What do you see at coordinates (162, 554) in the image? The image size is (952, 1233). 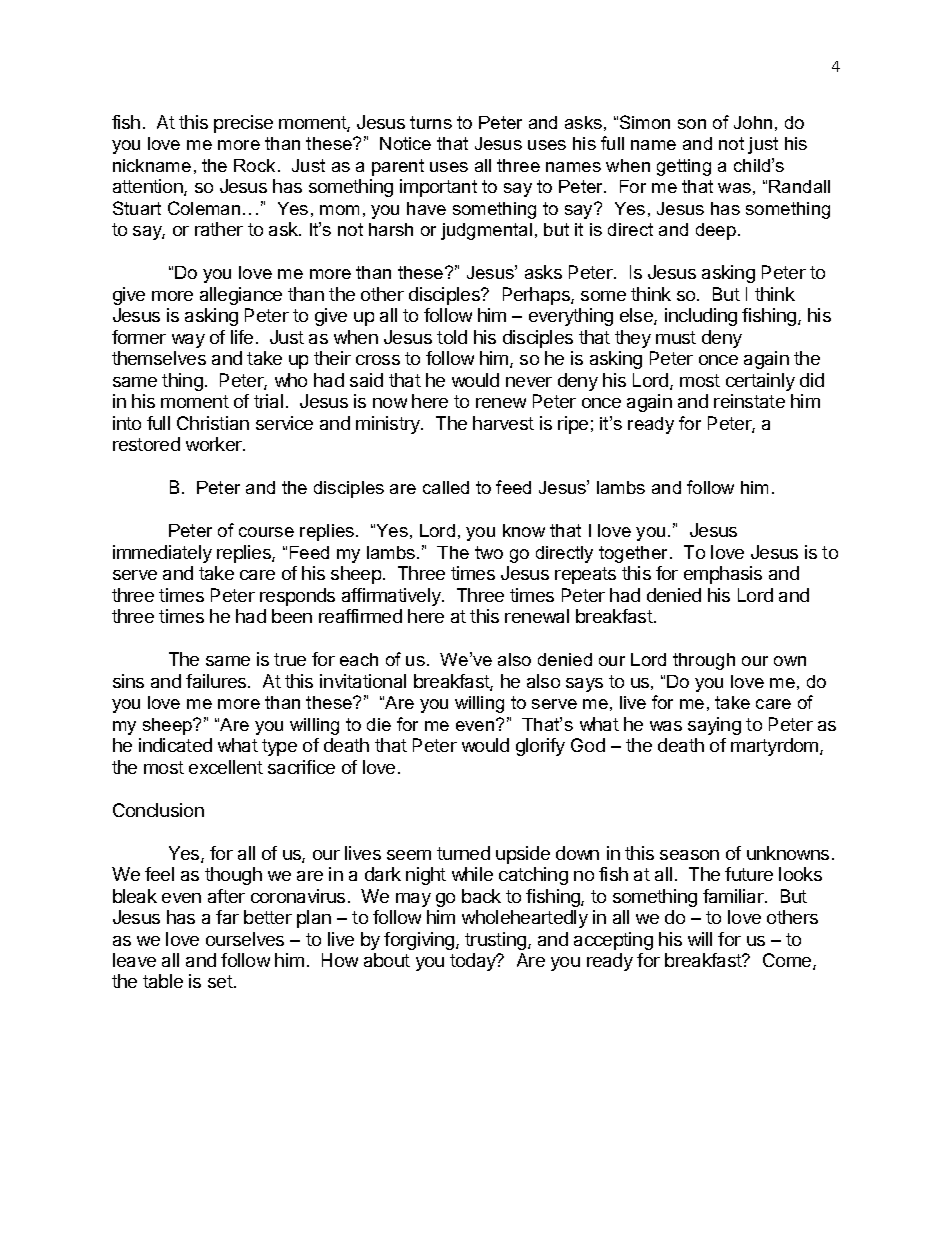 I see `immediately` at bounding box center [162, 554].
